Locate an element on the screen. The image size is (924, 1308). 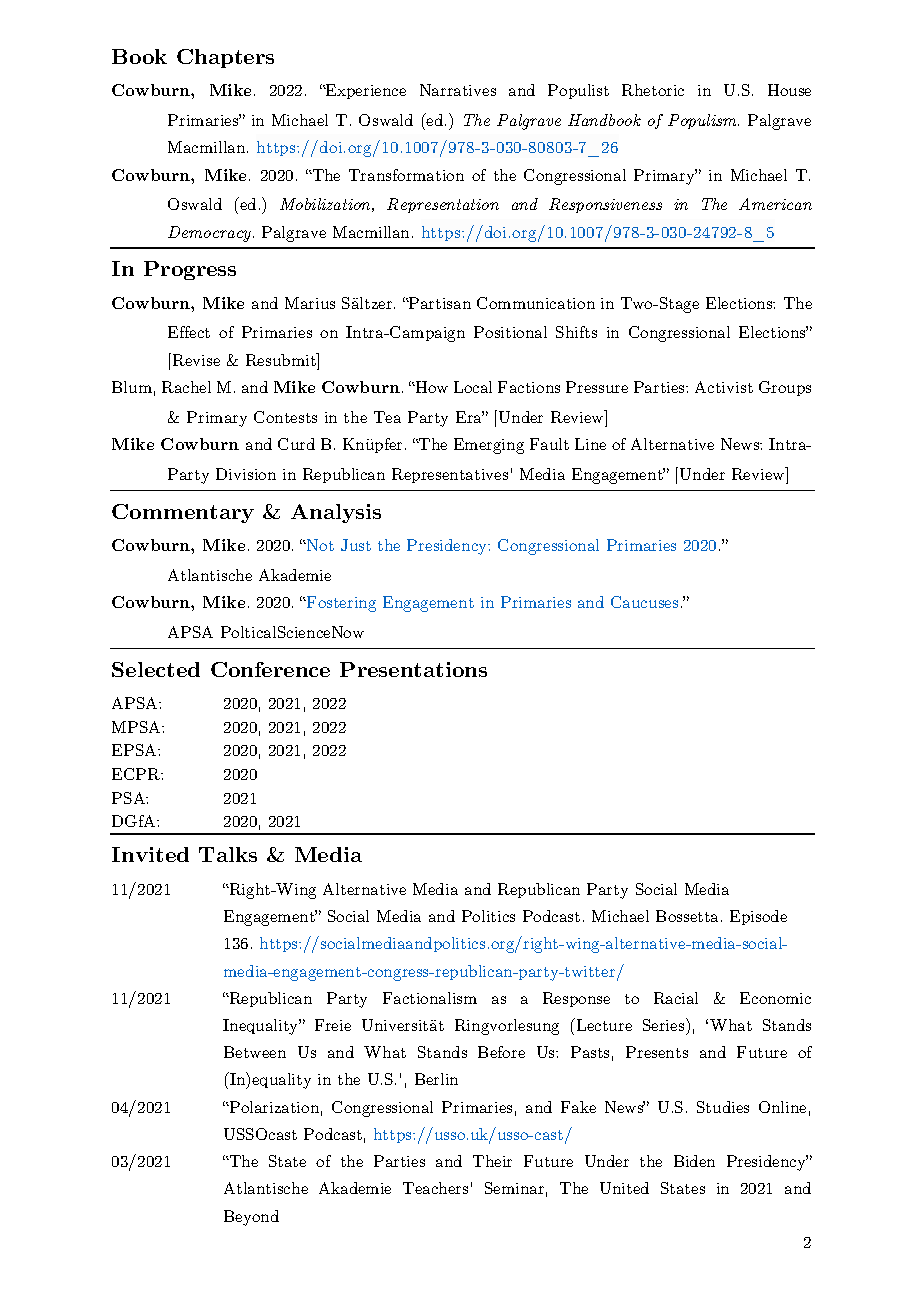
Beyond is located at coordinates (251, 1218).
